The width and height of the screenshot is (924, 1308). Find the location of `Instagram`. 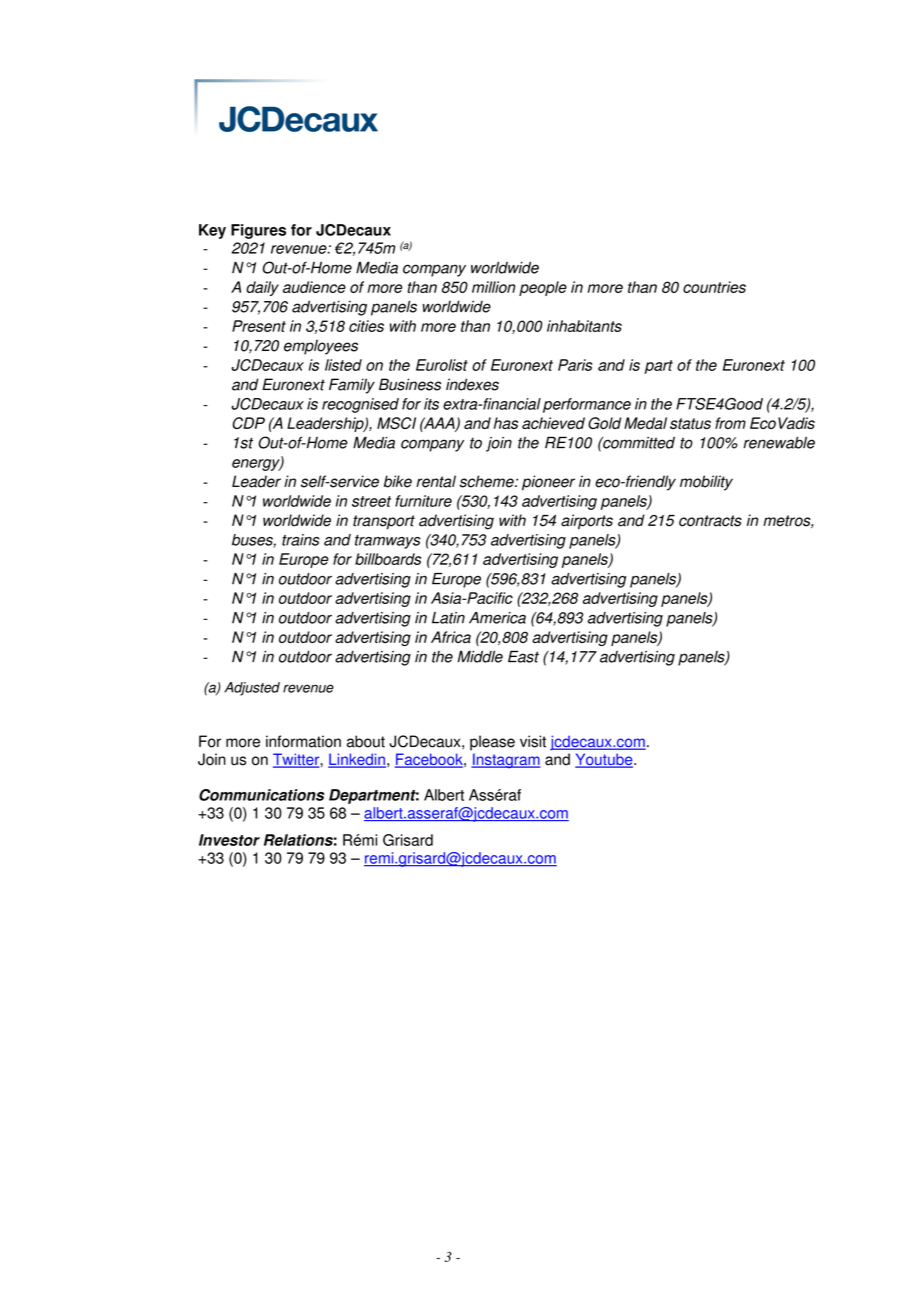

Instagram is located at coordinates (506, 760).
